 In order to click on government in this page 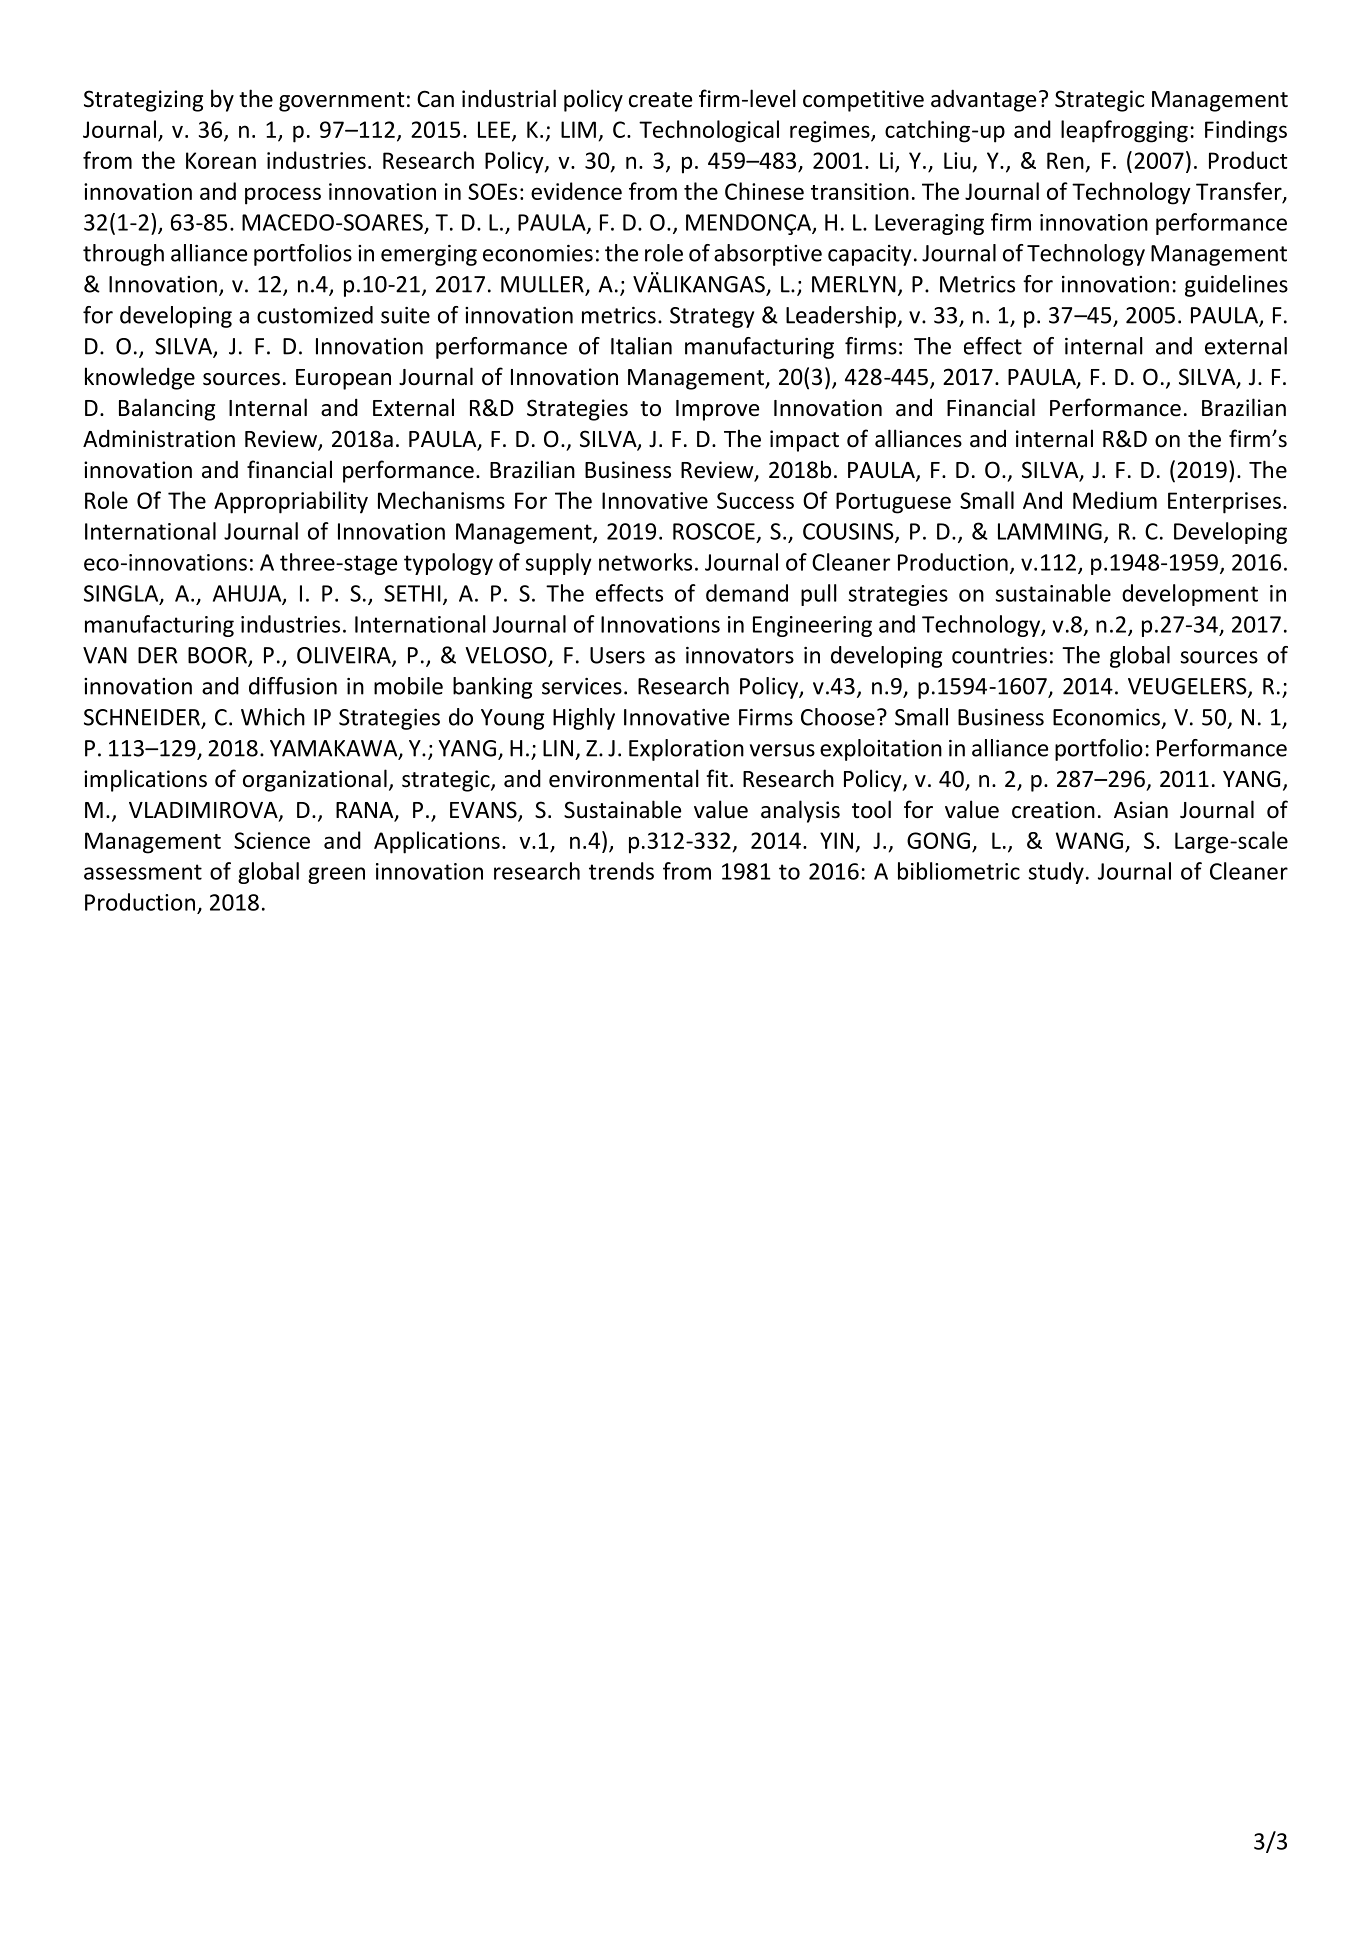, I will do `click(341, 102)`.
